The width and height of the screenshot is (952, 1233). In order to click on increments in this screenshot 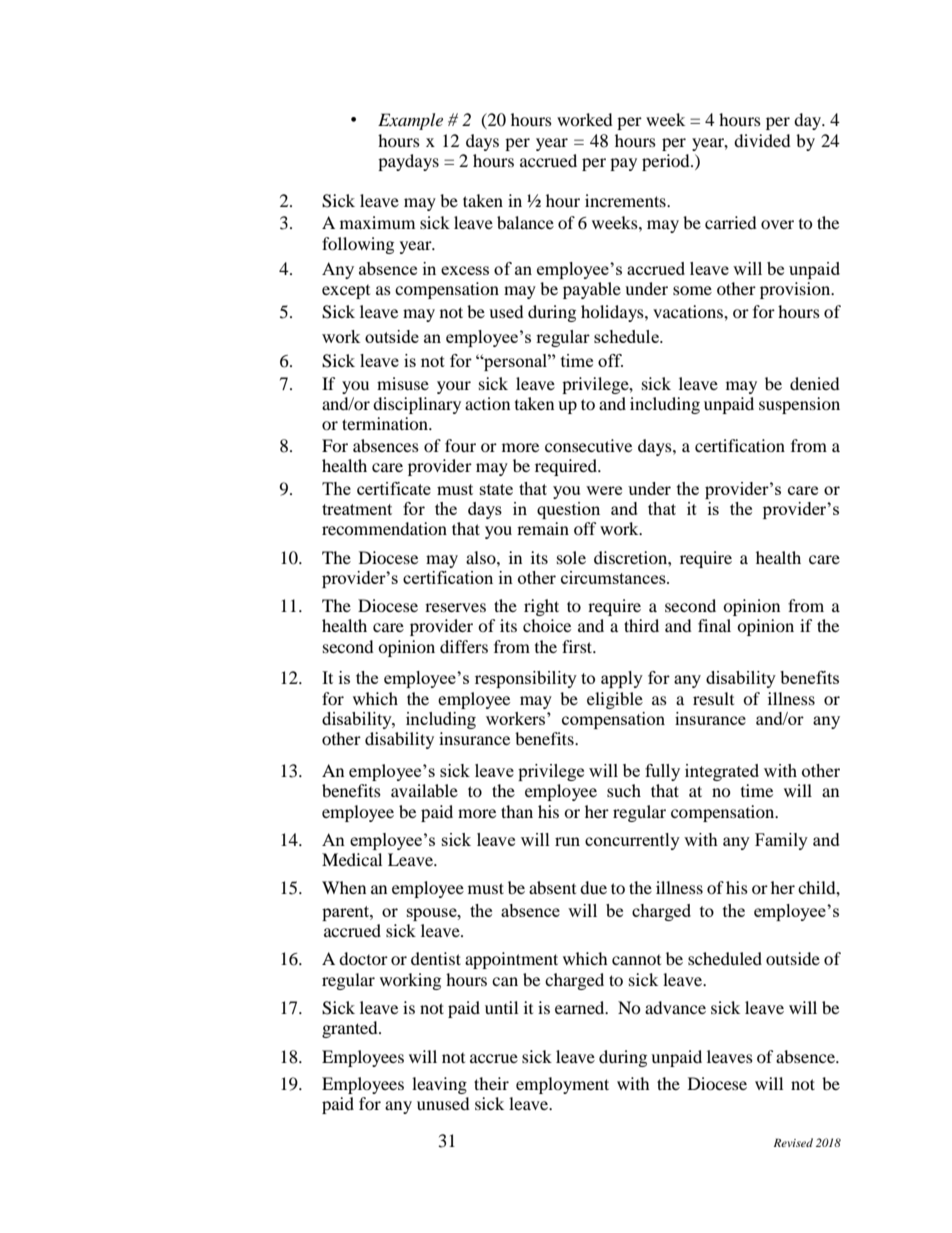, I will do `click(626, 200)`.
